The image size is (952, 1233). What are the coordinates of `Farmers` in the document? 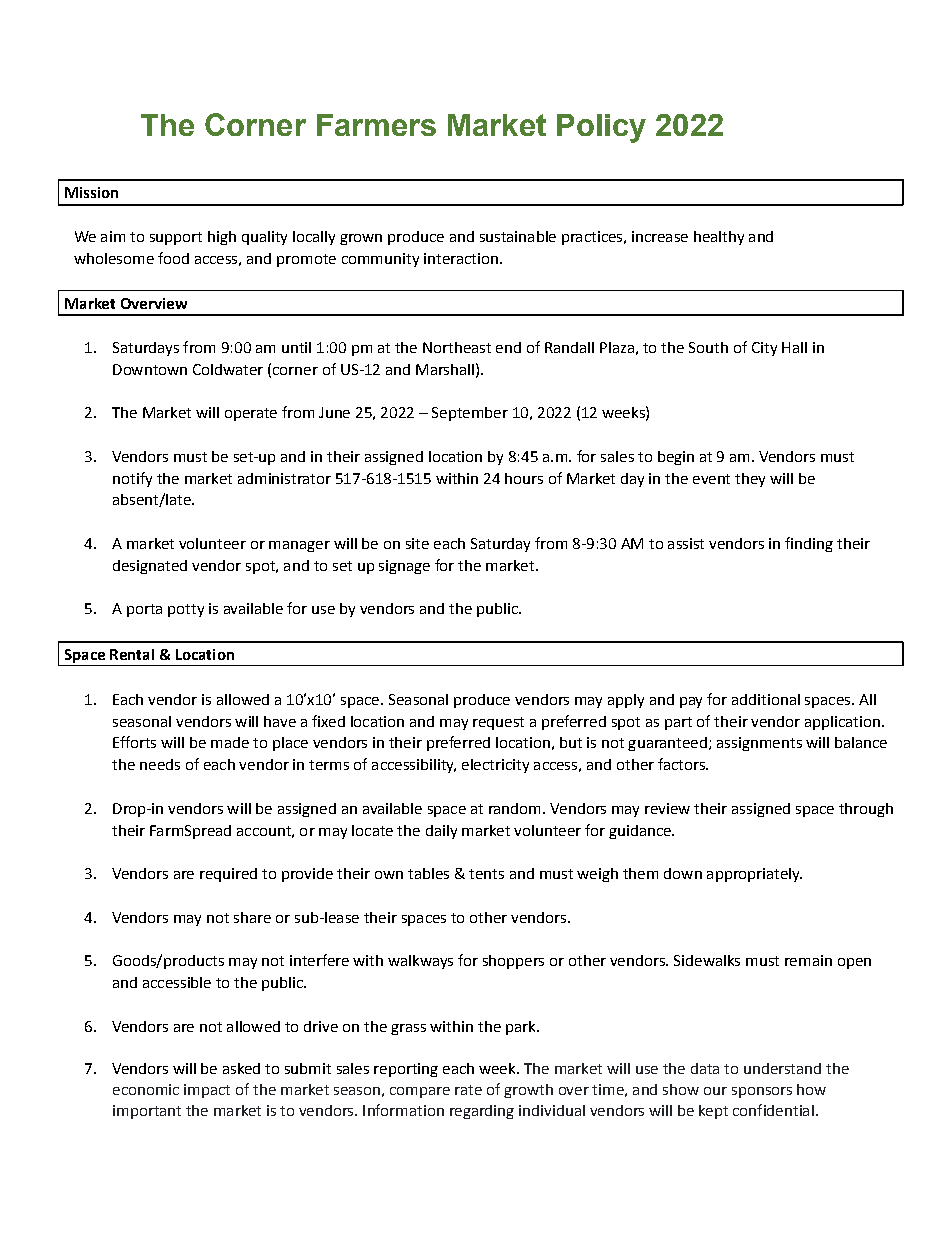 It's located at (376, 125).
